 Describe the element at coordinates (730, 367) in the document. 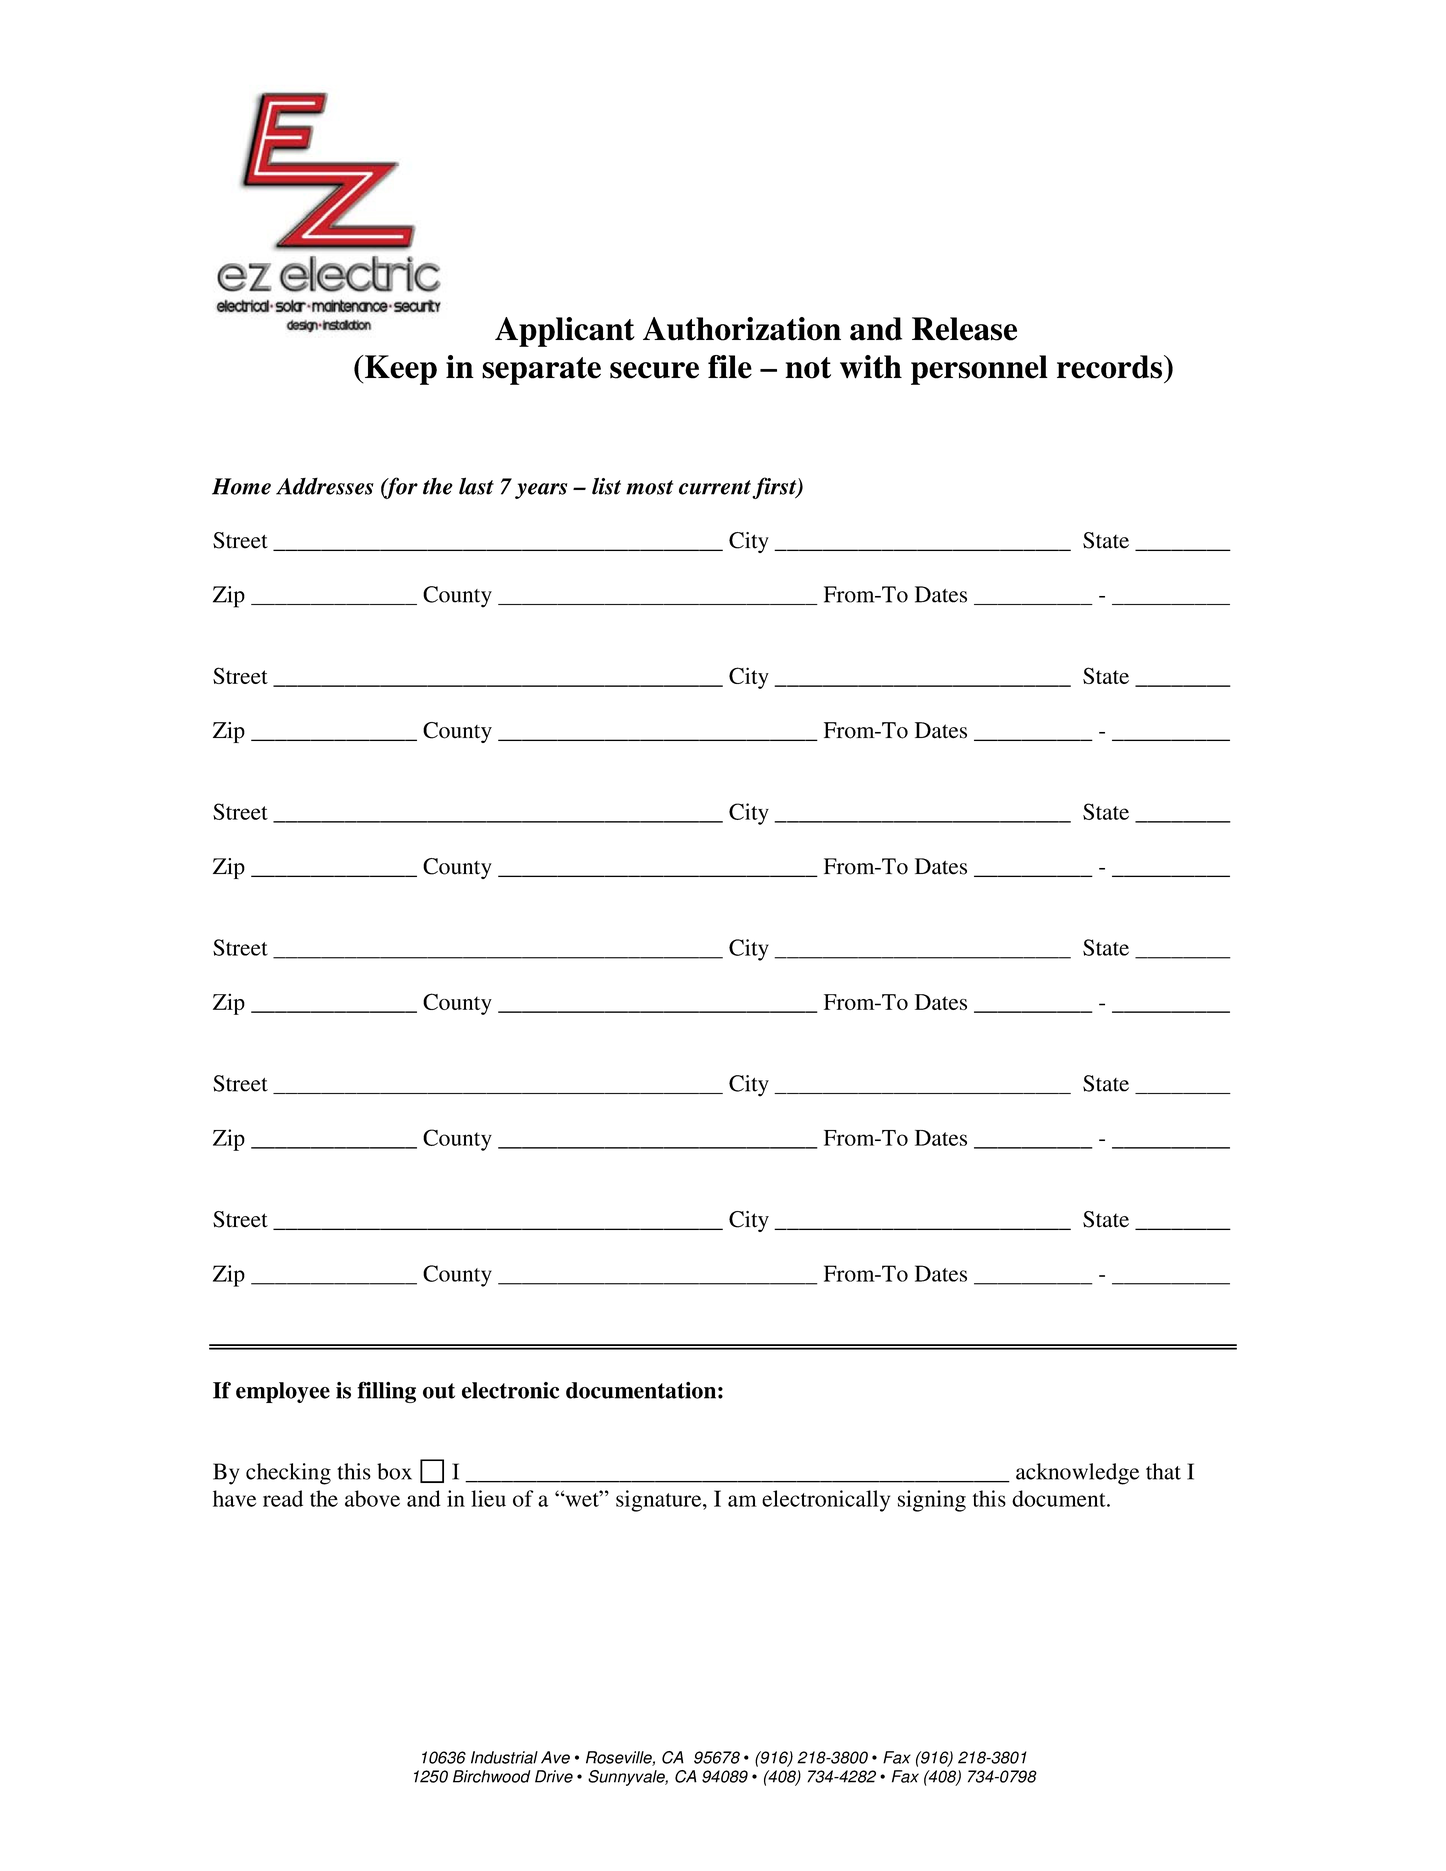

I see `file` at that location.
